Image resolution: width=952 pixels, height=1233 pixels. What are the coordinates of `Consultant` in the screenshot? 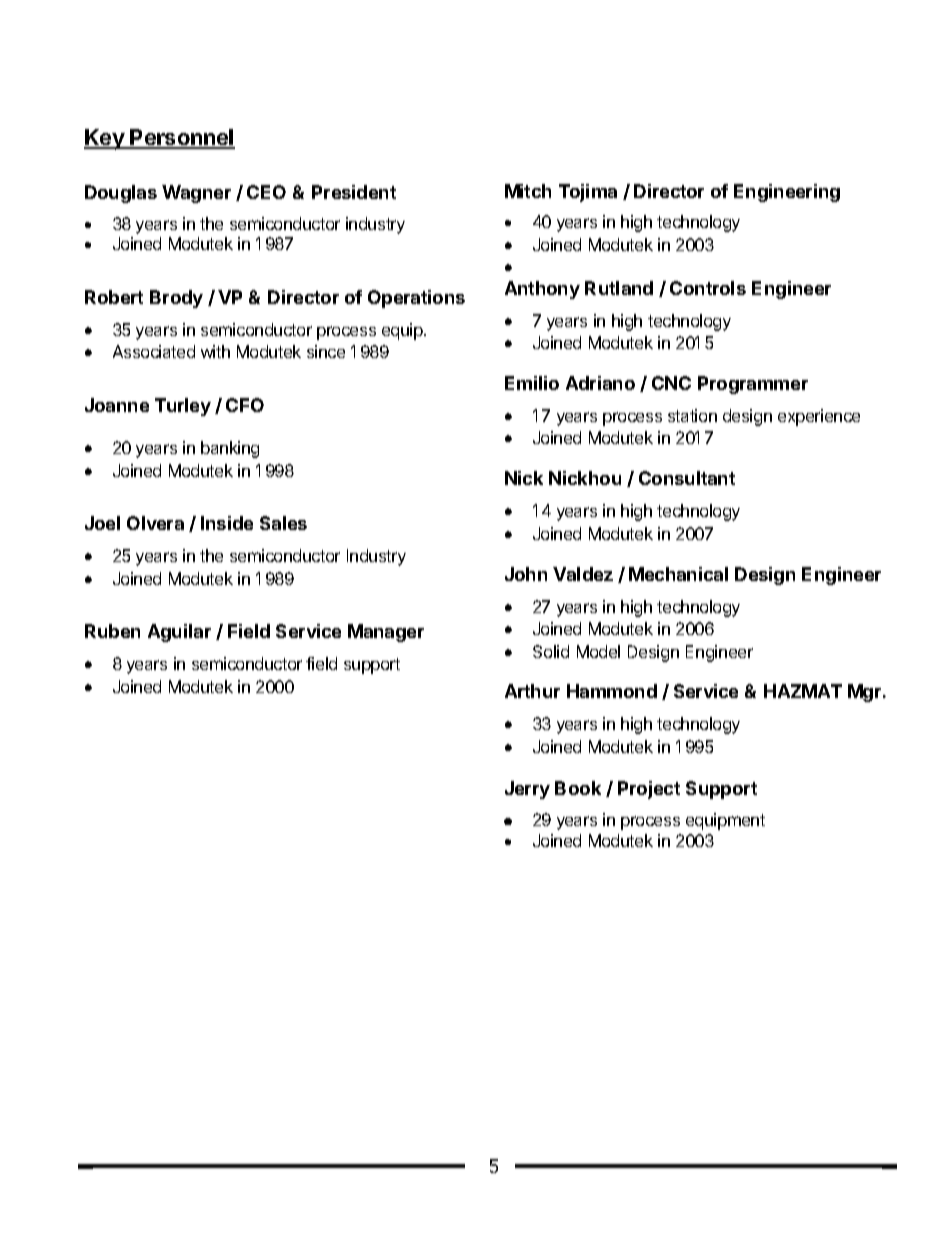 It's located at (687, 478).
